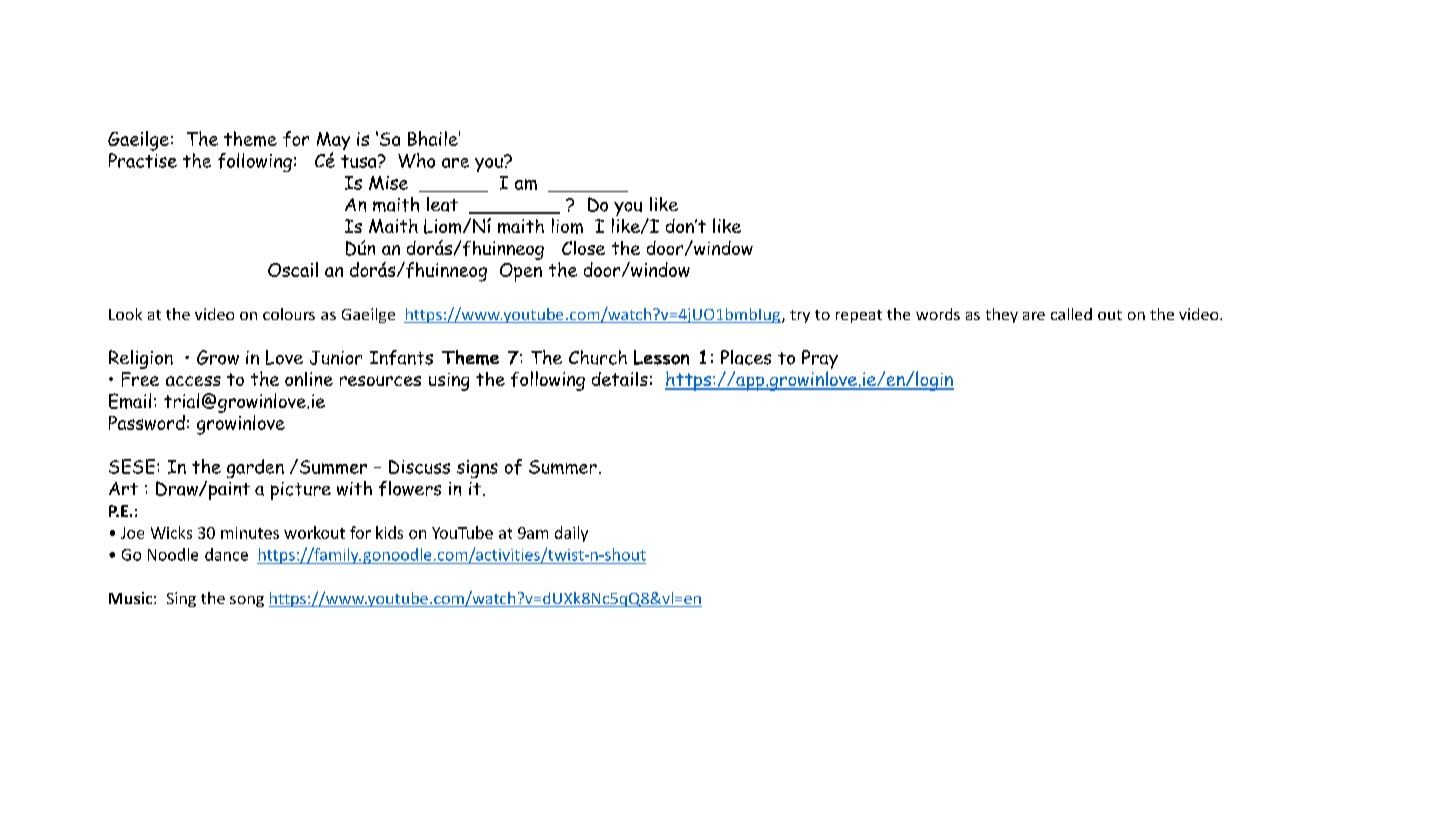 The height and width of the screenshot is (819, 1456). What do you see at coordinates (598, 357) in the screenshot?
I see `Church` at bounding box center [598, 357].
